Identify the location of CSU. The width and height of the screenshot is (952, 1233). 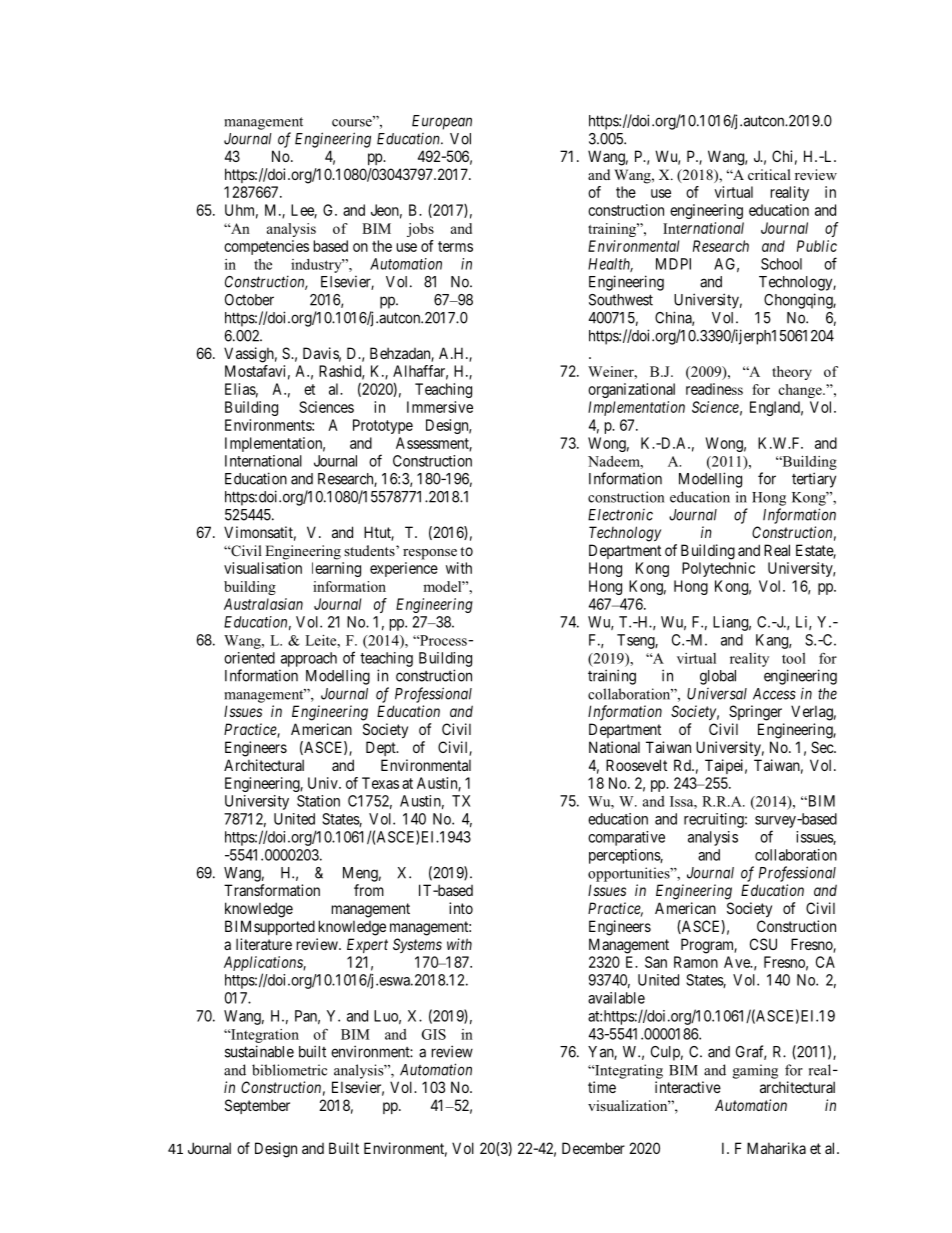
(763, 944).
